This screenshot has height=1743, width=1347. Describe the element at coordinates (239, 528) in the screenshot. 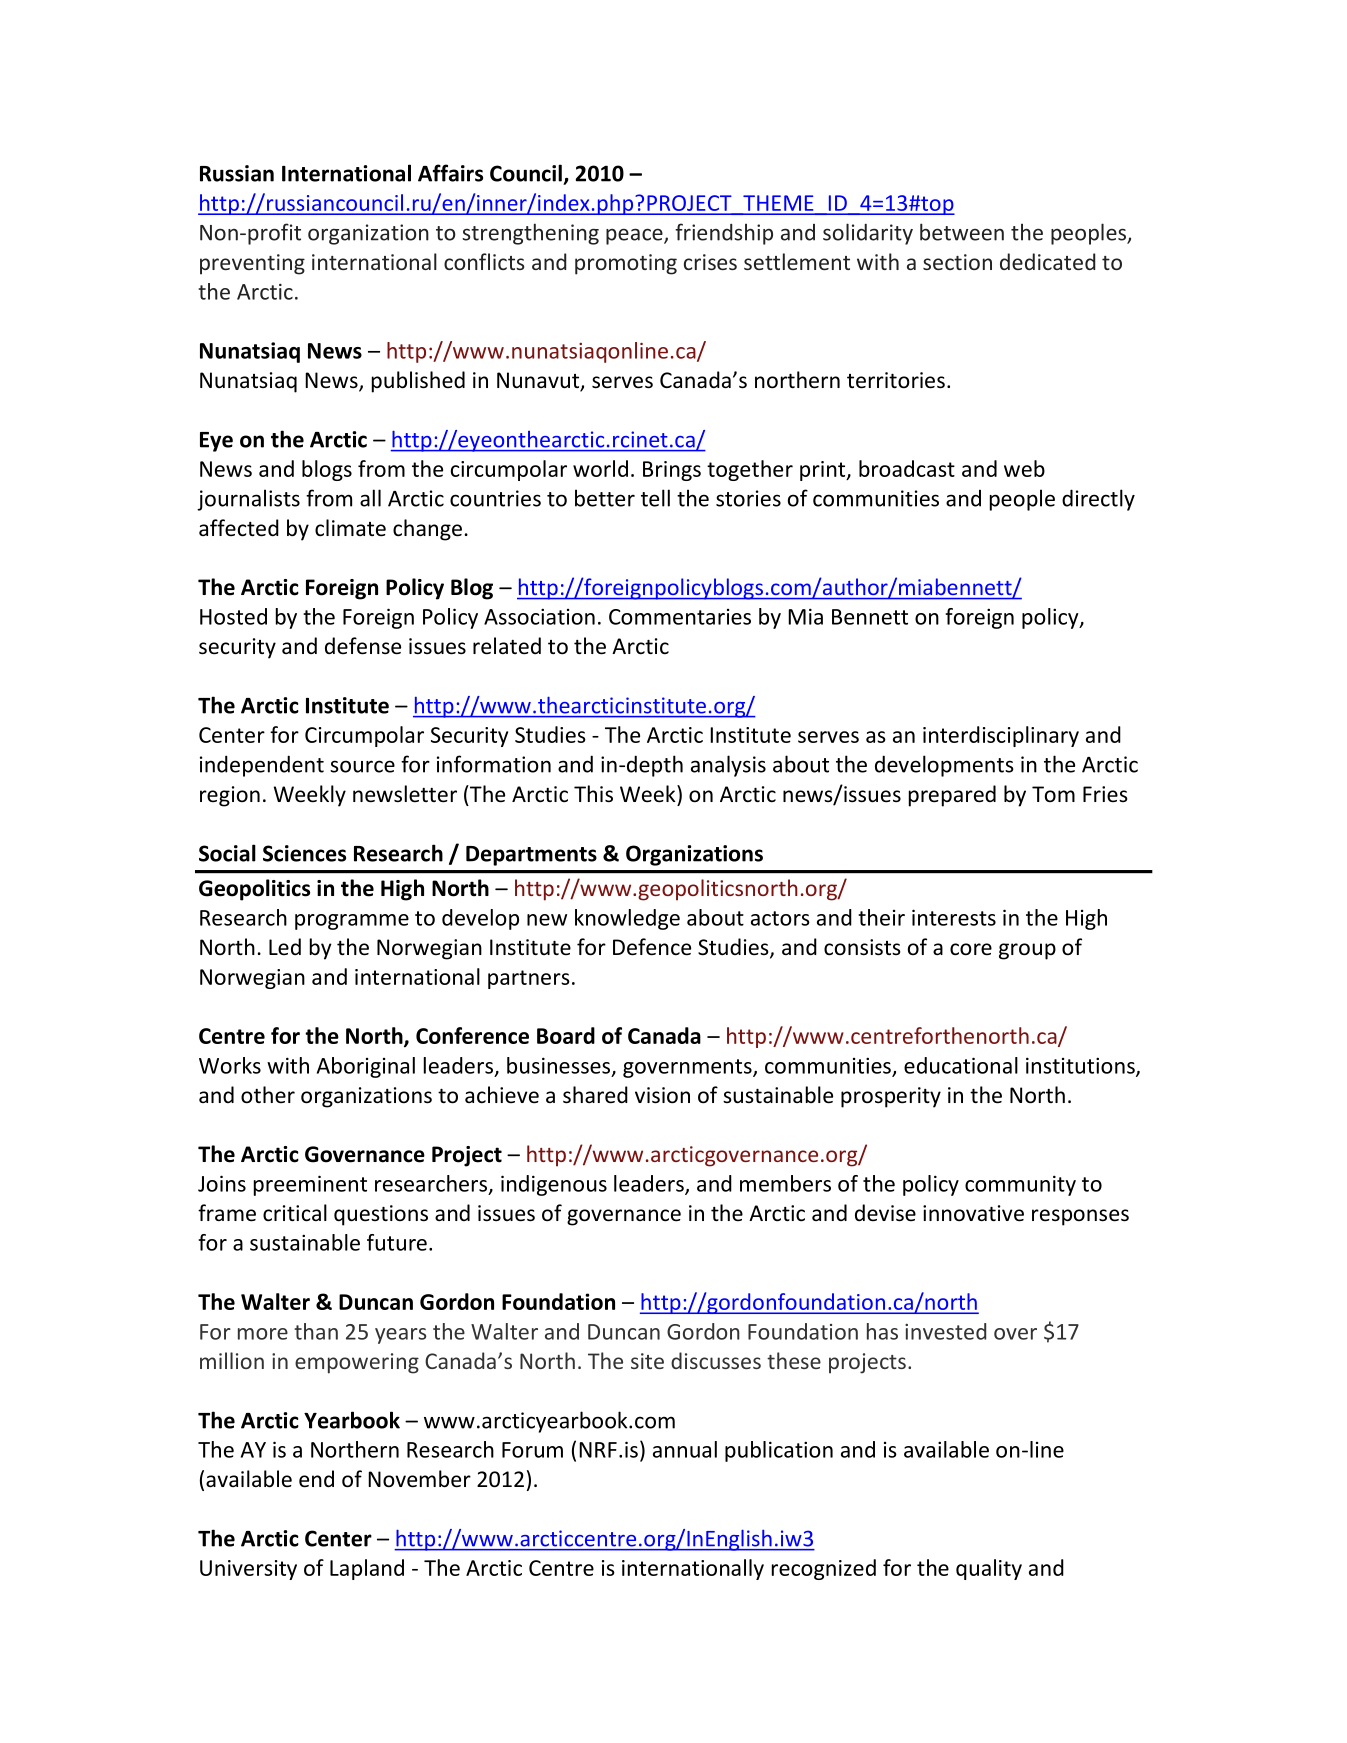

I see `affected` at that location.
